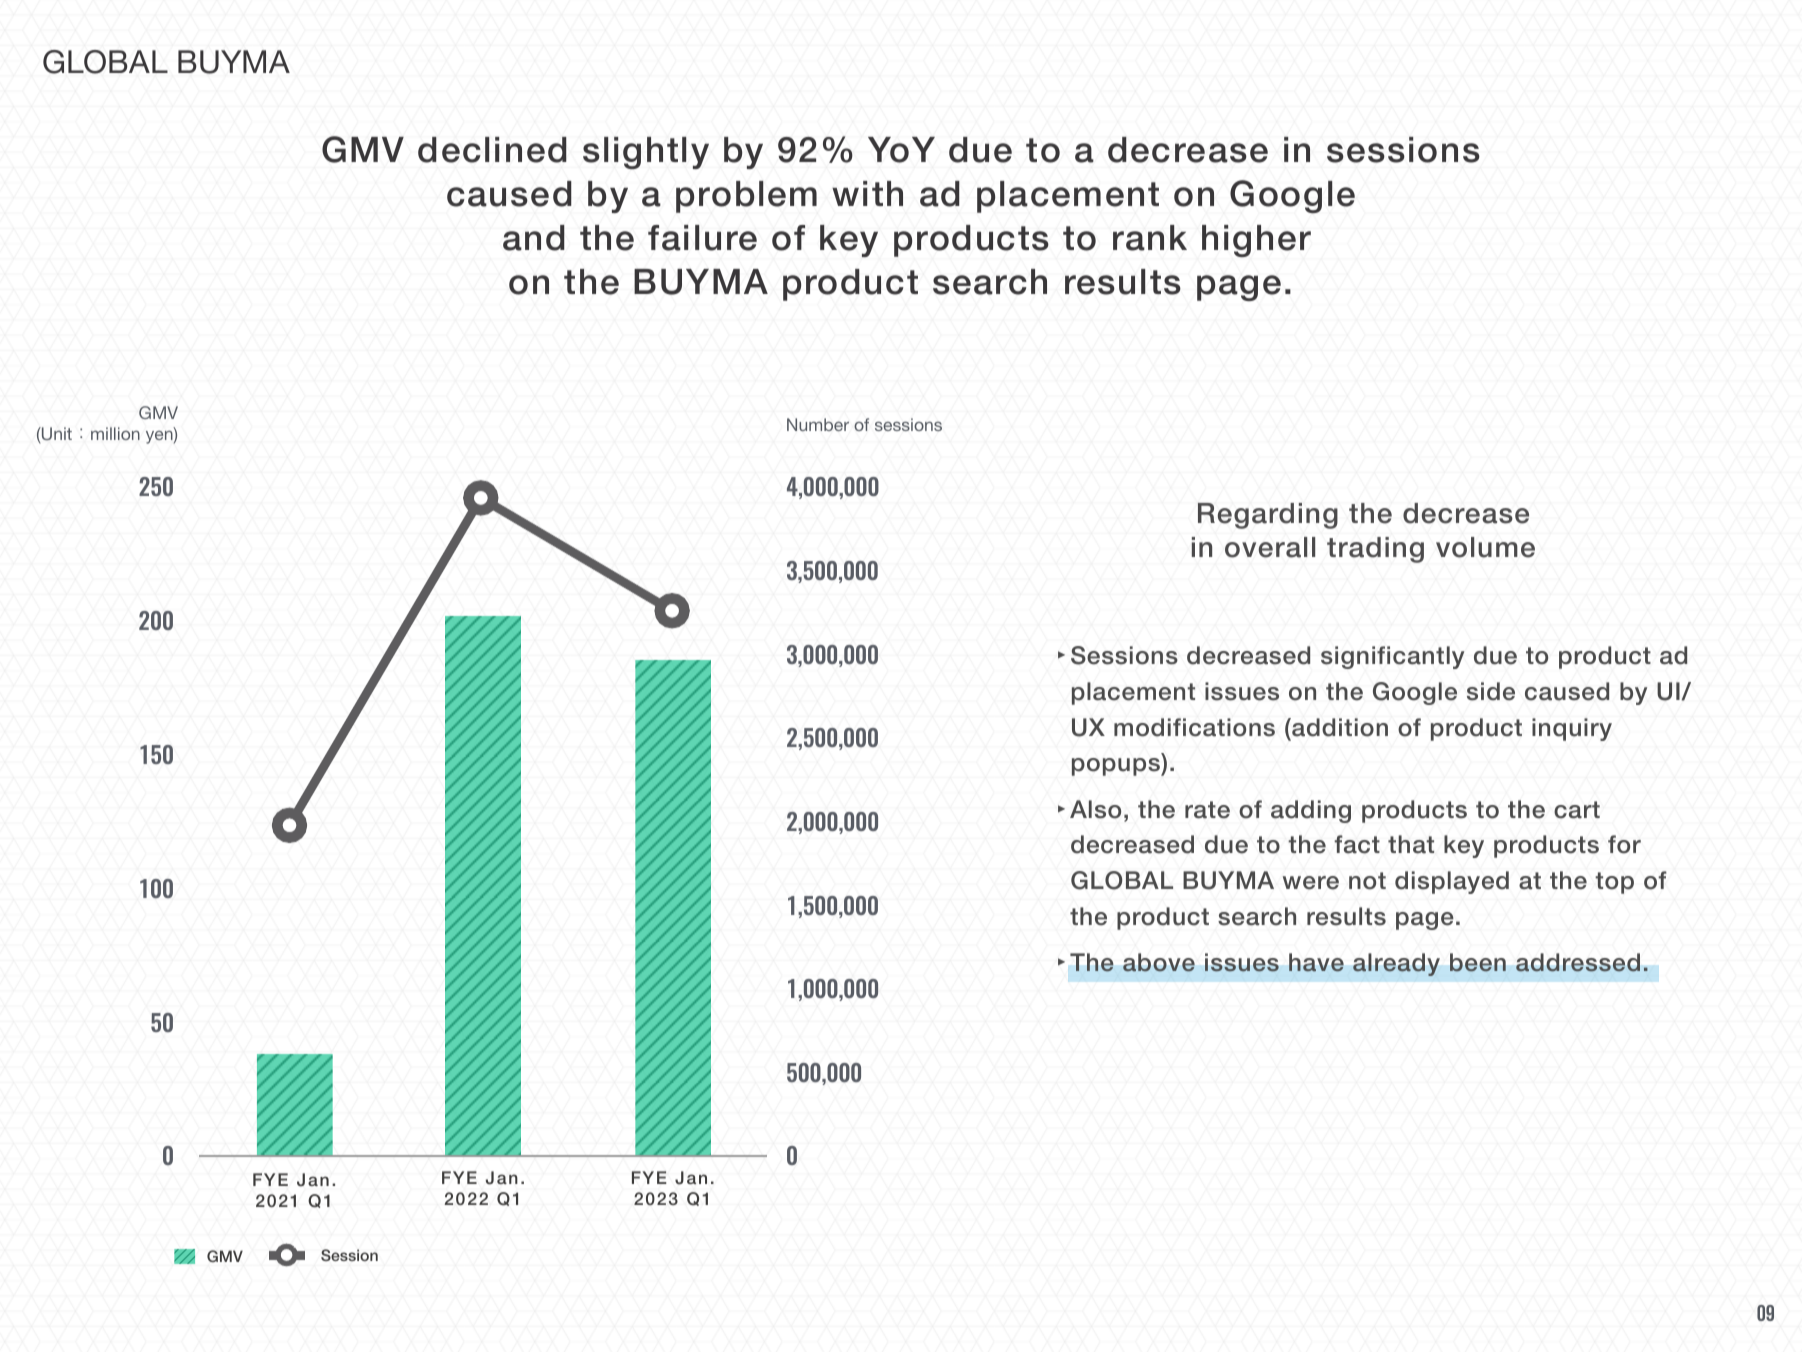 The width and height of the page is (1802, 1352). I want to click on with, so click(867, 193).
